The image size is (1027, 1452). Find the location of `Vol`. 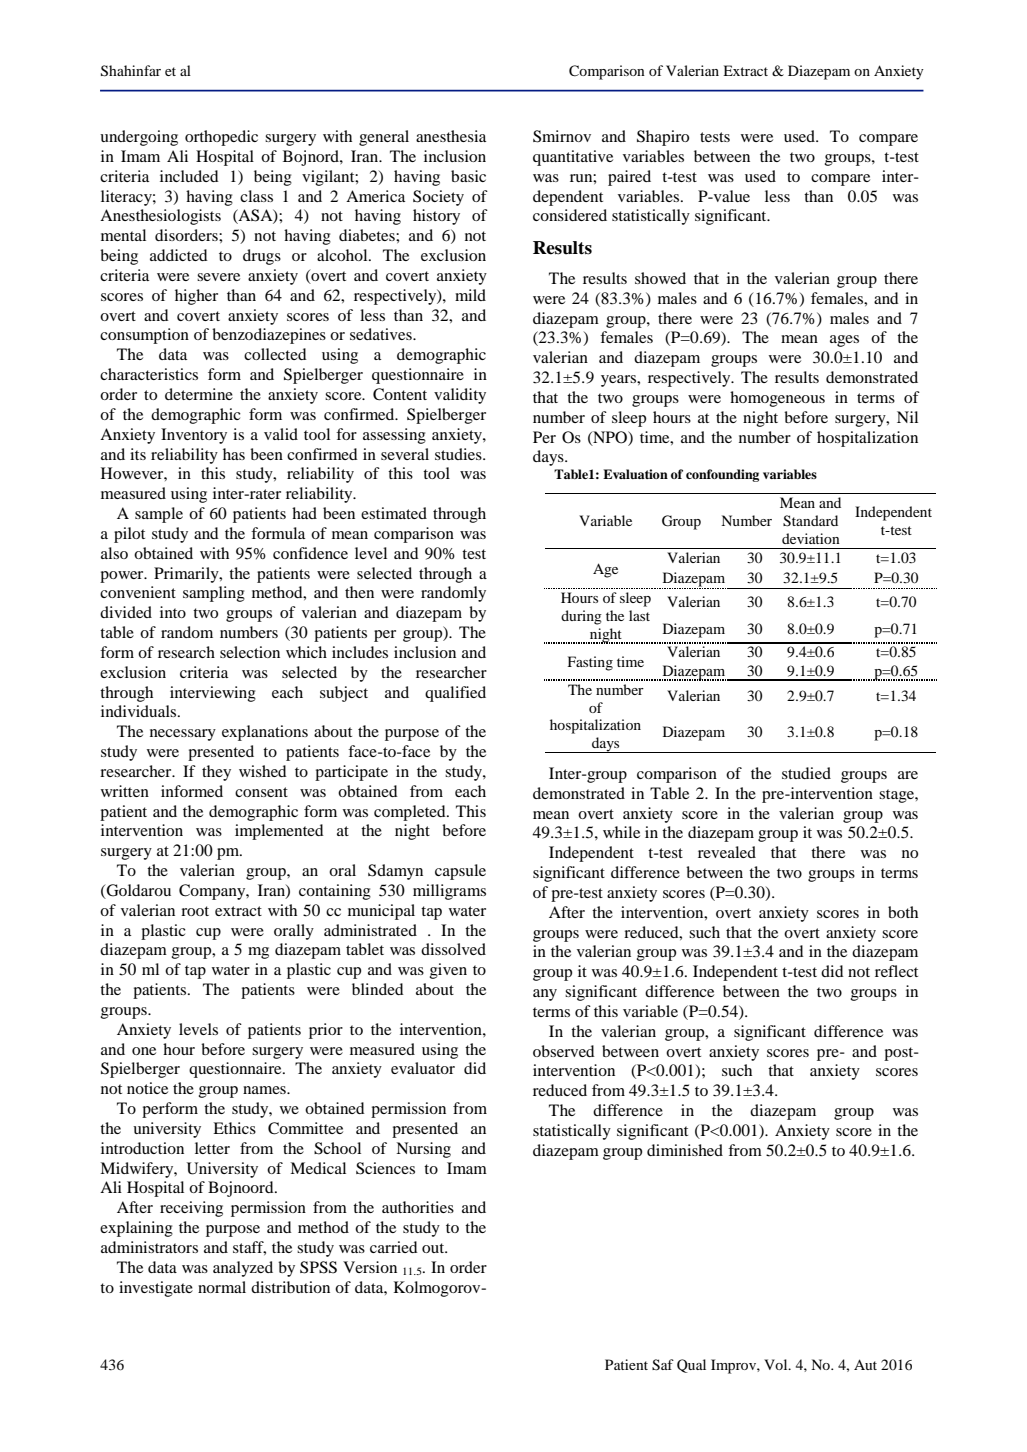

Vol is located at coordinates (777, 1364).
